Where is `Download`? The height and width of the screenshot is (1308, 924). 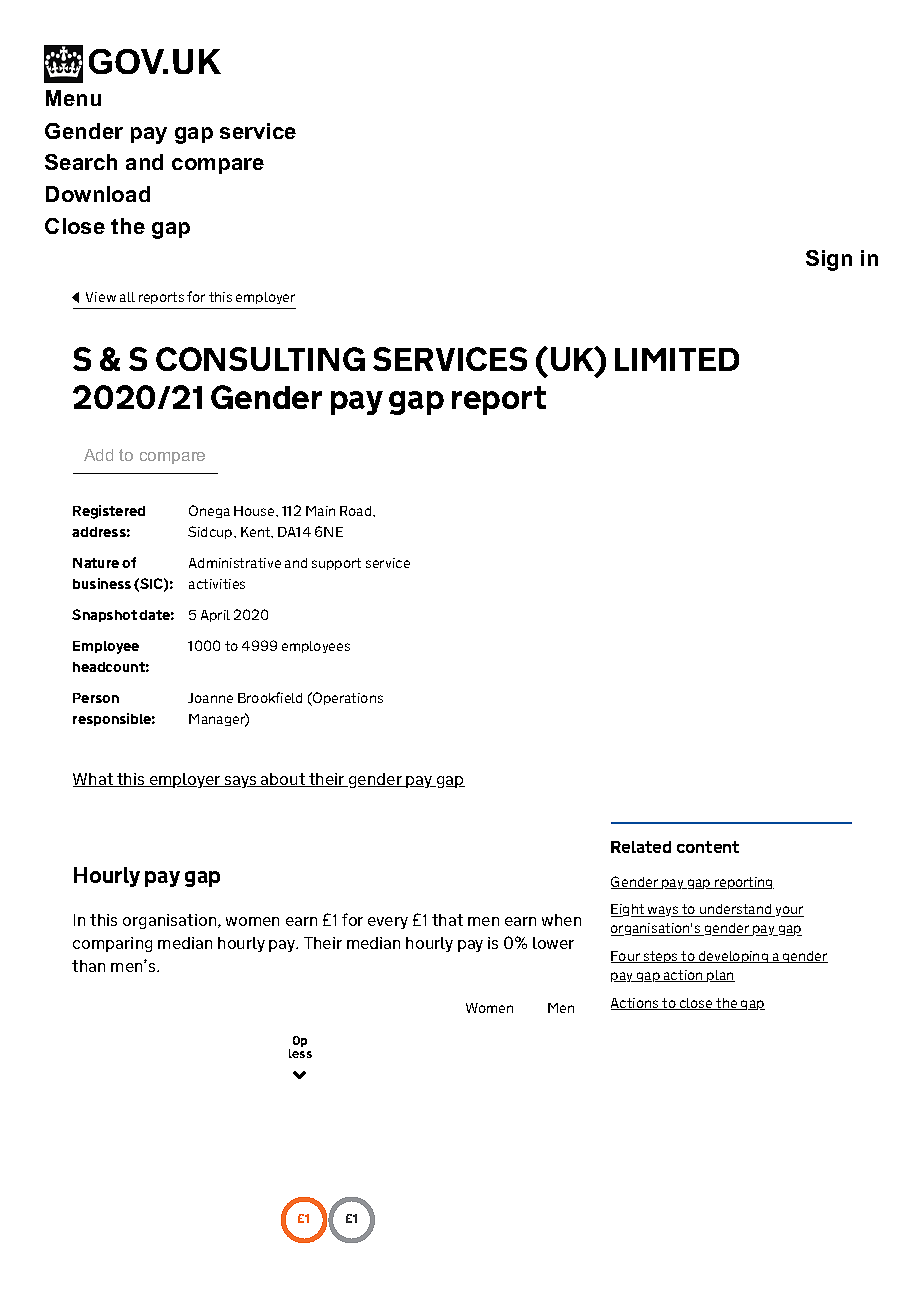 Download is located at coordinates (98, 194).
